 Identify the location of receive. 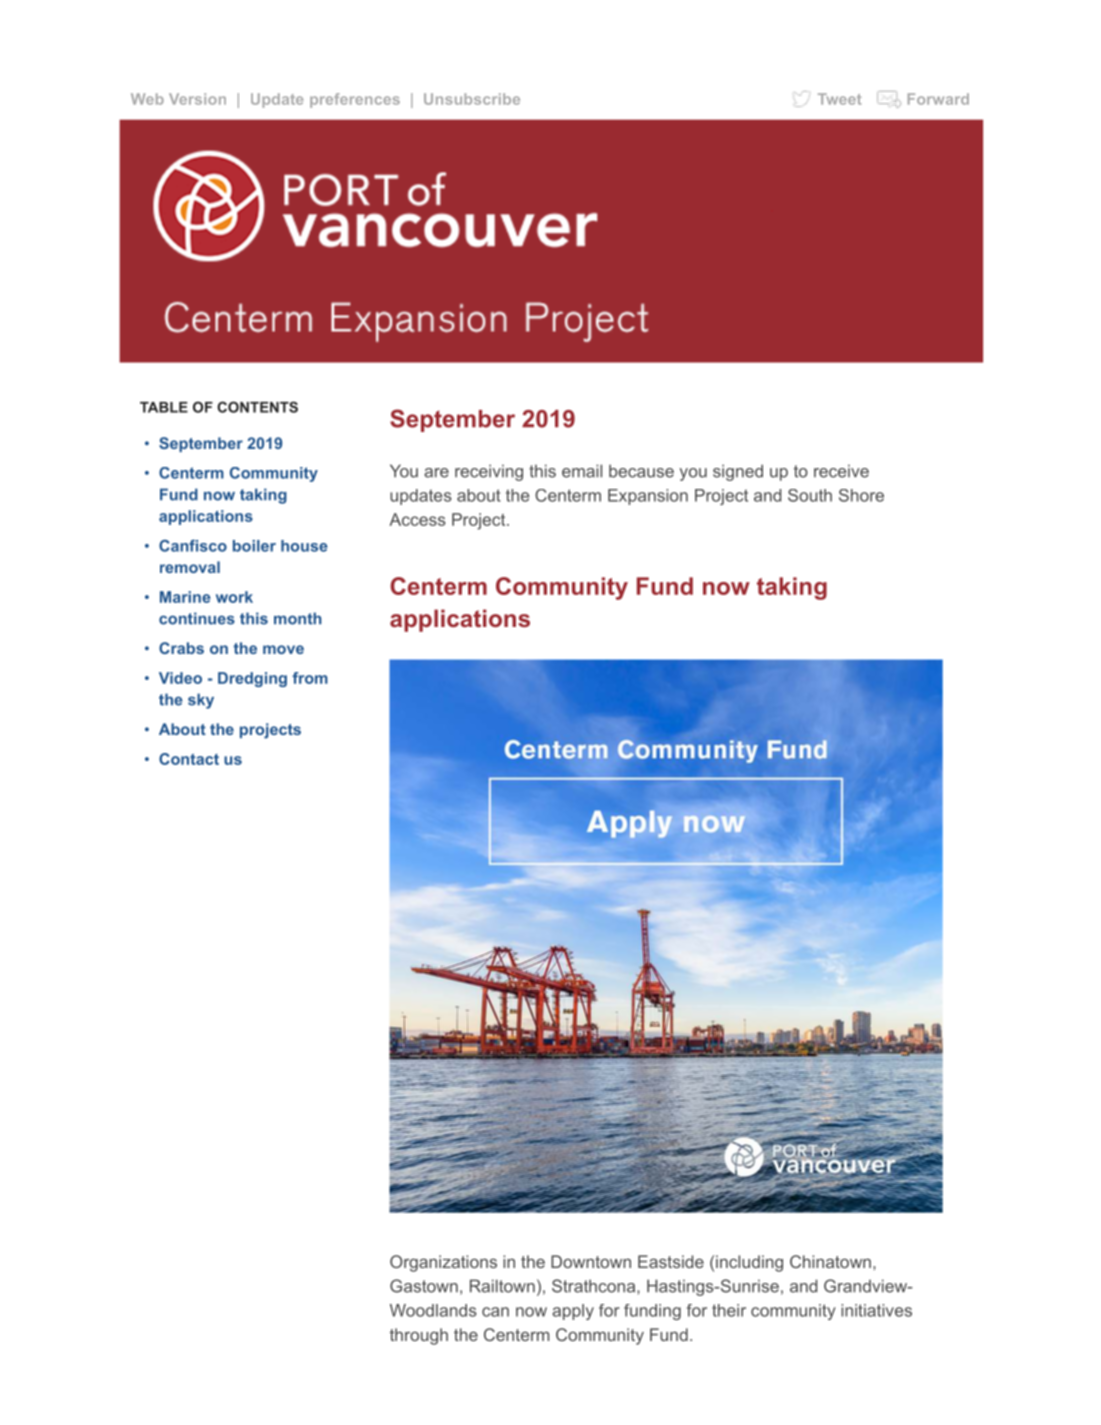
(841, 471).
